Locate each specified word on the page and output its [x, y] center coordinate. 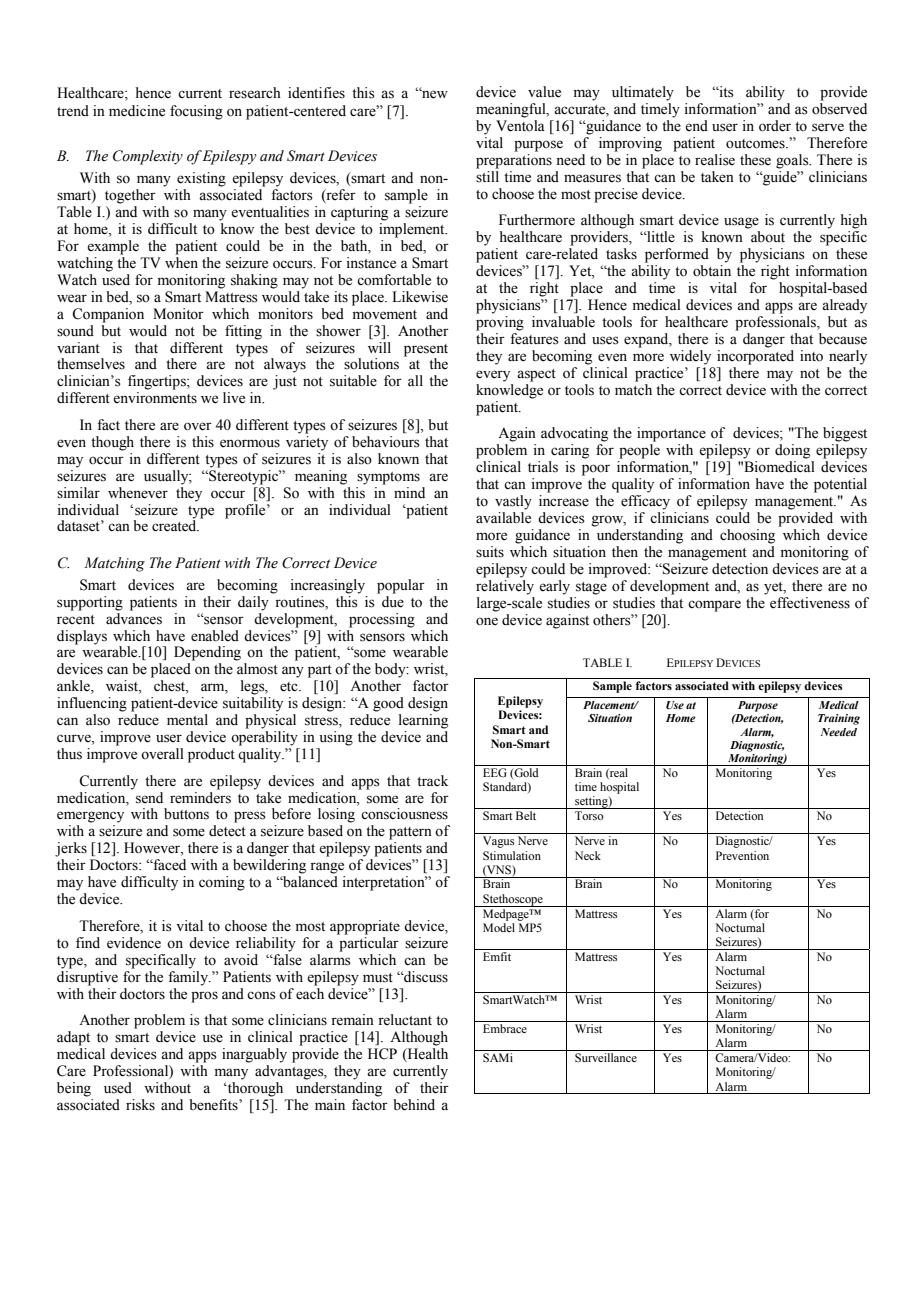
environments [155, 398]
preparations [514, 161]
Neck [588, 855]
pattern [410, 833]
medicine [137, 111]
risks [140, 1105]
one [487, 621]
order [775, 126]
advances [134, 617]
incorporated [755, 357]
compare [714, 606]
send [149, 798]
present [426, 350]
